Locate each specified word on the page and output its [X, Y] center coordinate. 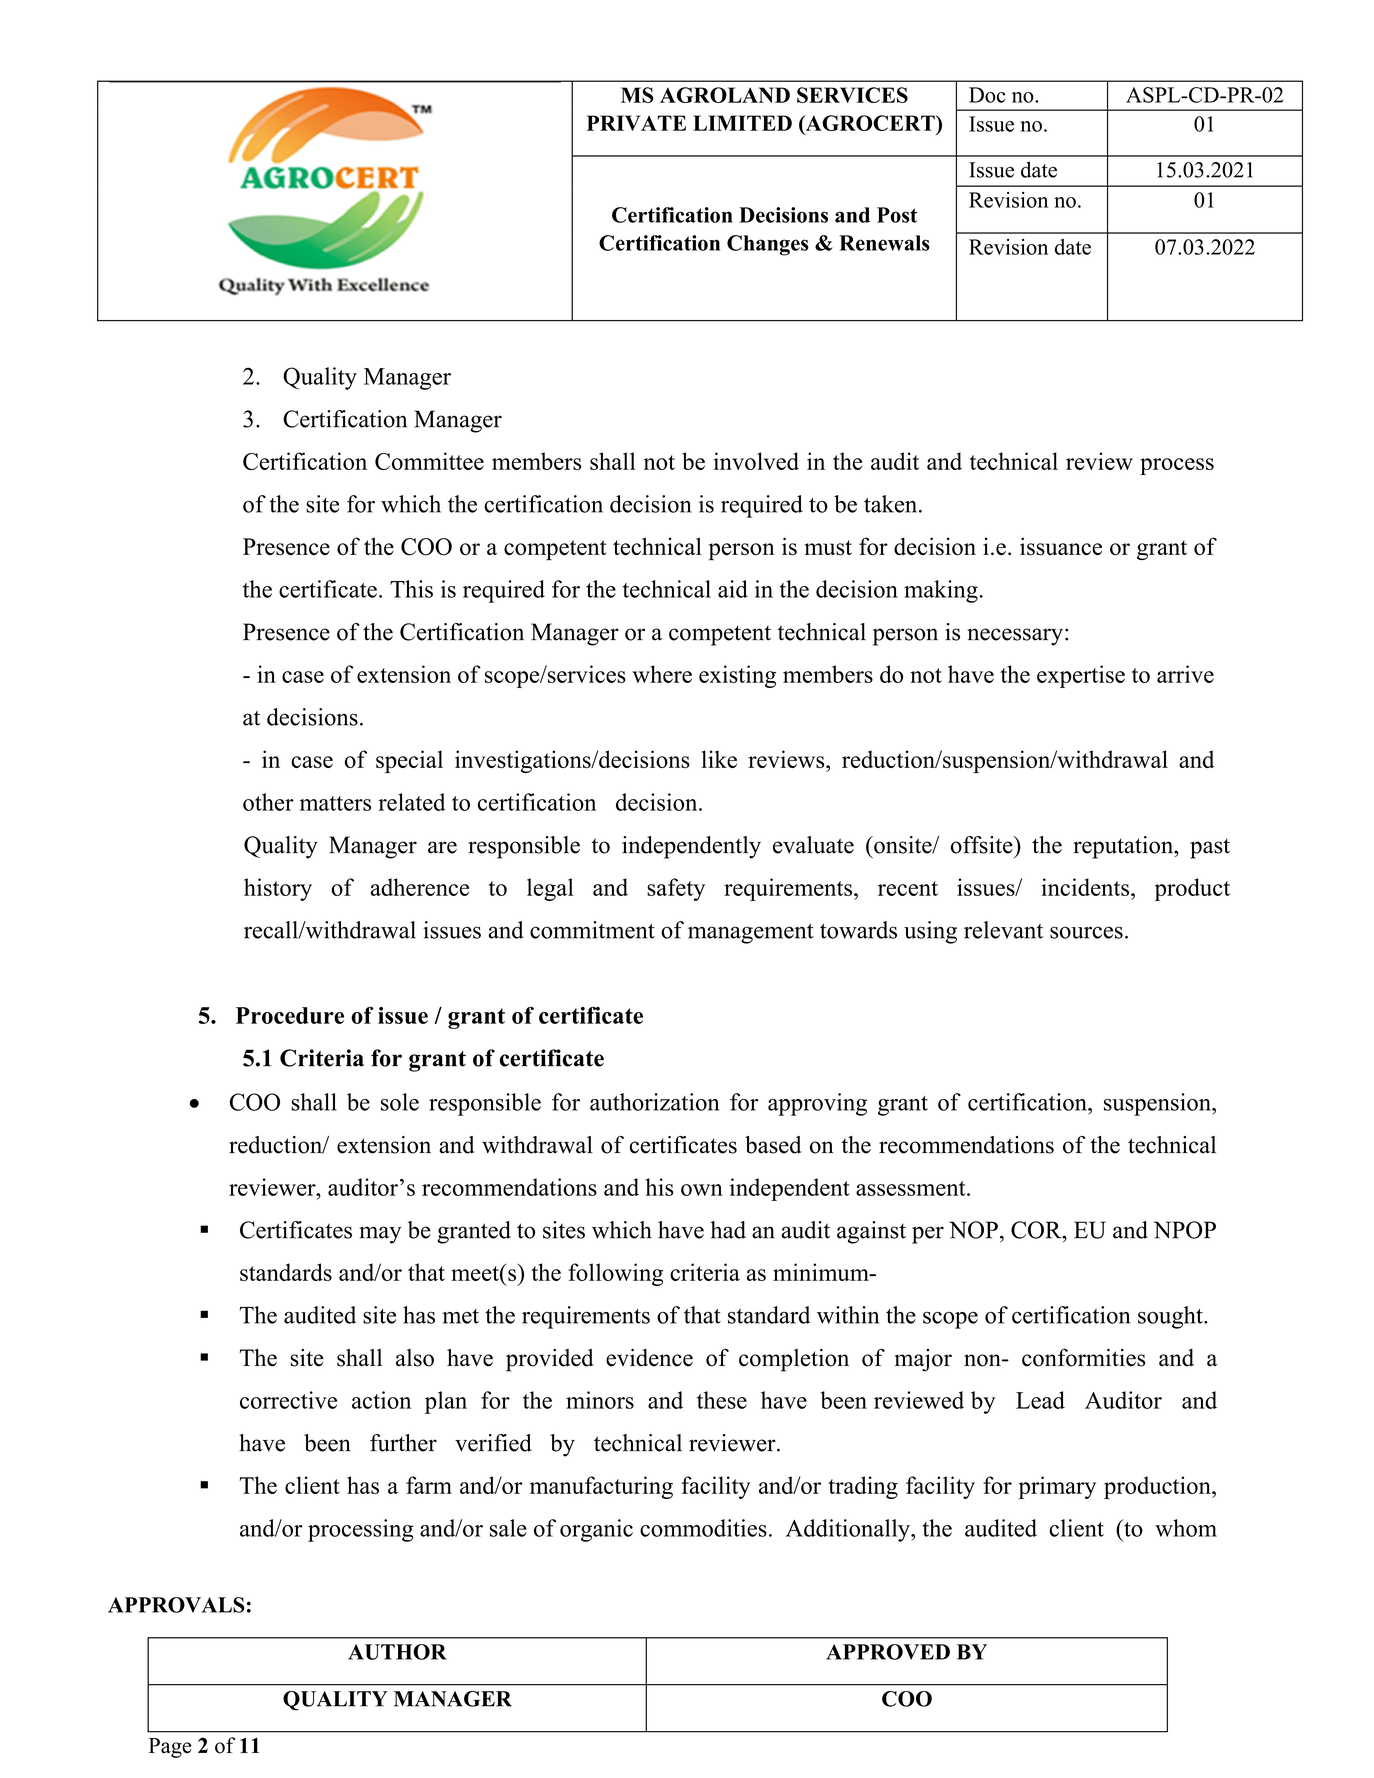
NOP [973, 1230]
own [702, 1190]
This [411, 589]
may [380, 1235]
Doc [987, 95]
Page [170, 1748]
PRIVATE [636, 123]
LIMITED [742, 123]
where [662, 674]
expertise [1081, 676]
